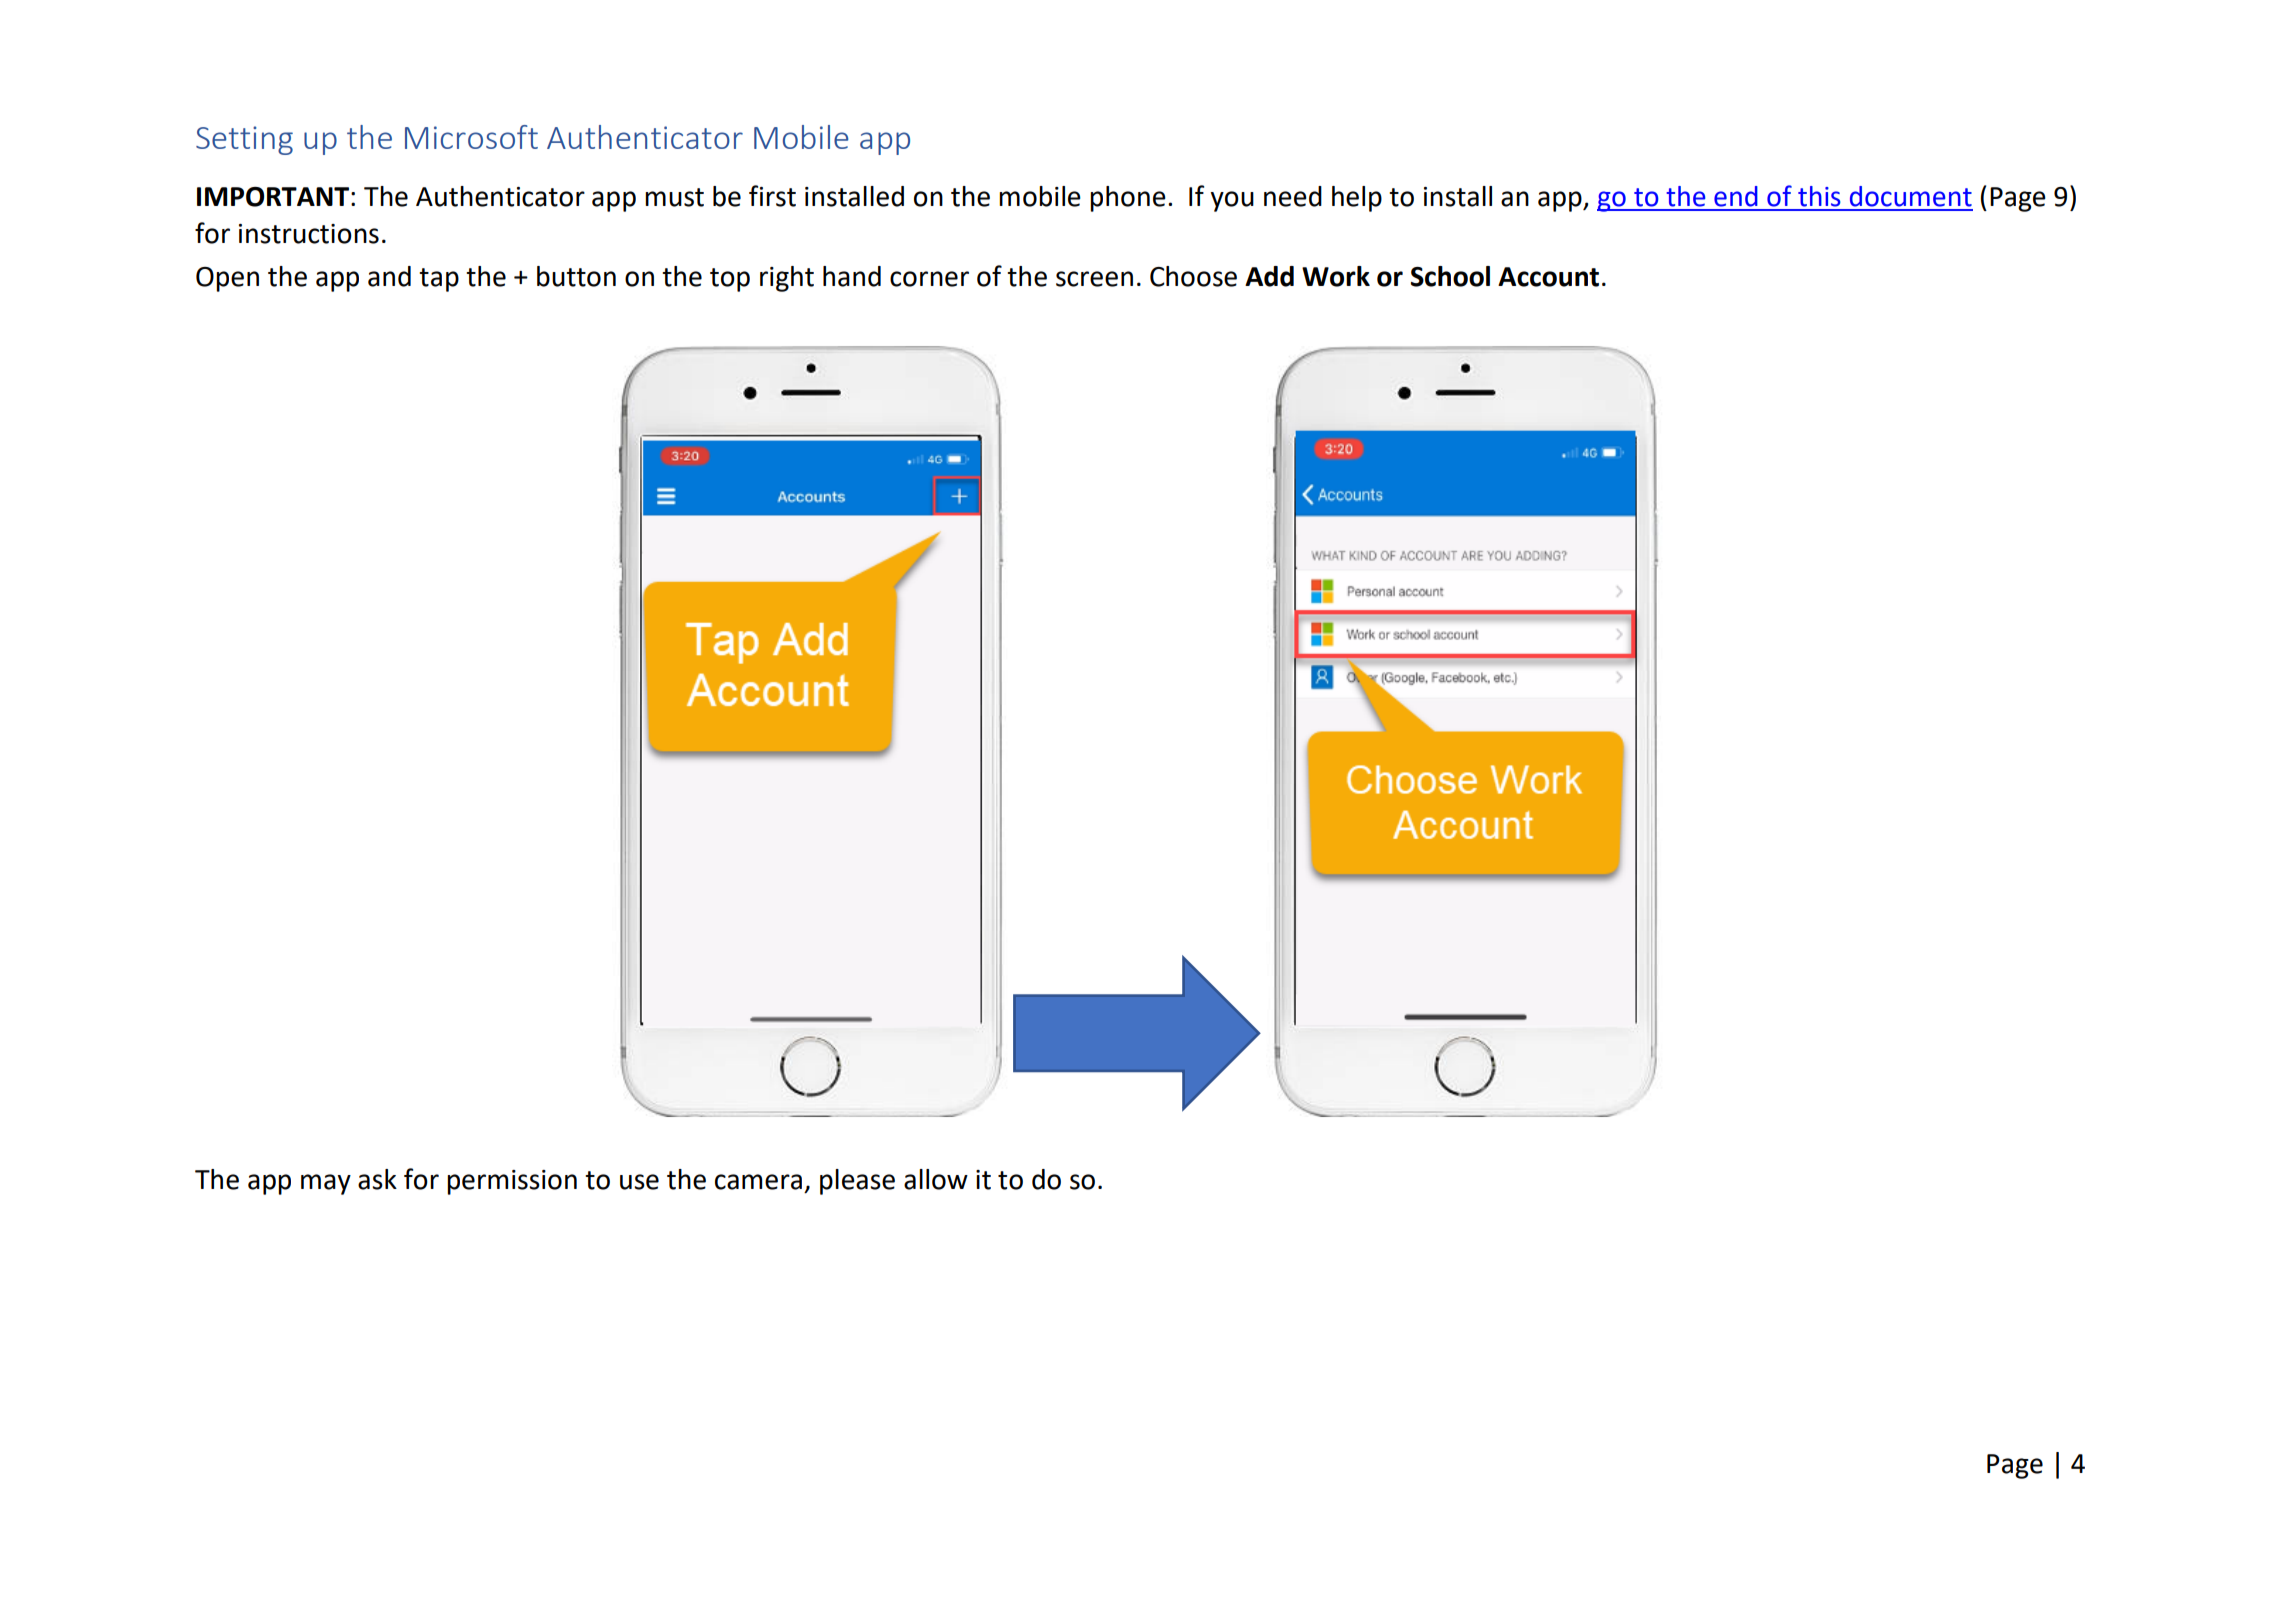 Image resolution: width=2281 pixels, height=1613 pixels. I want to click on Work, so click(1336, 276).
